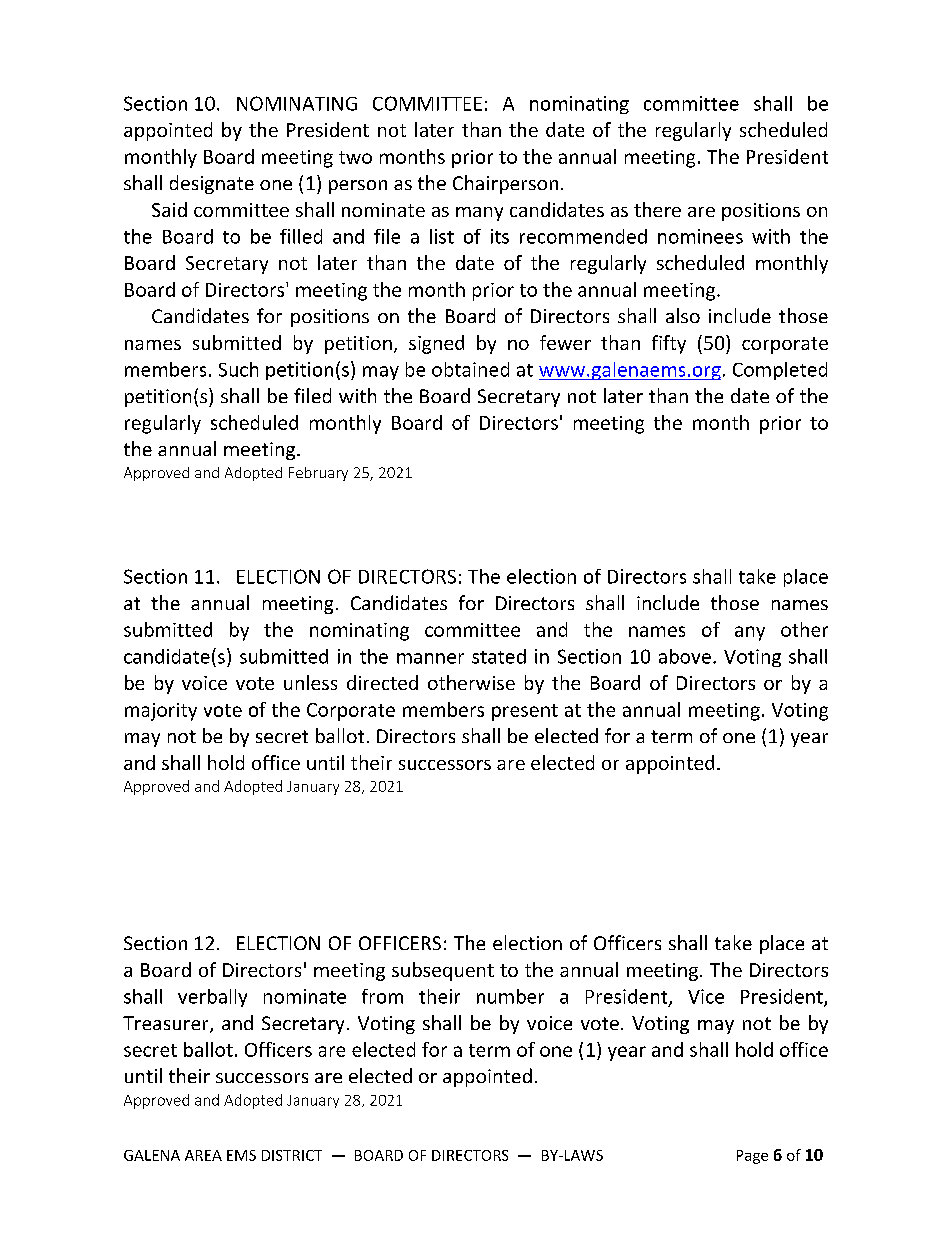 The height and width of the screenshot is (1233, 952). What do you see at coordinates (310, 682) in the screenshot?
I see `unless` at bounding box center [310, 682].
